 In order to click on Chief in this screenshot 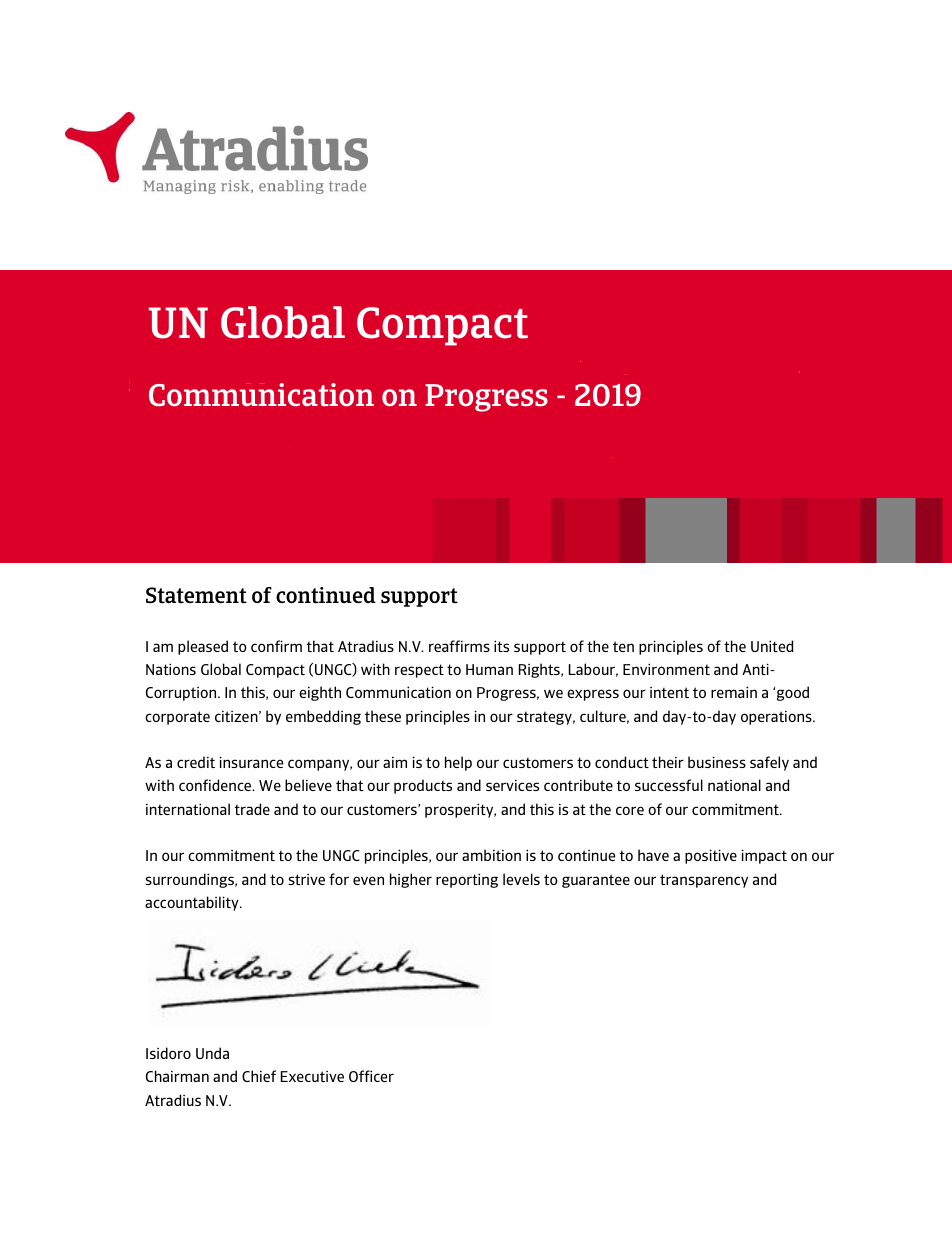, I will do `click(259, 1076)`.
